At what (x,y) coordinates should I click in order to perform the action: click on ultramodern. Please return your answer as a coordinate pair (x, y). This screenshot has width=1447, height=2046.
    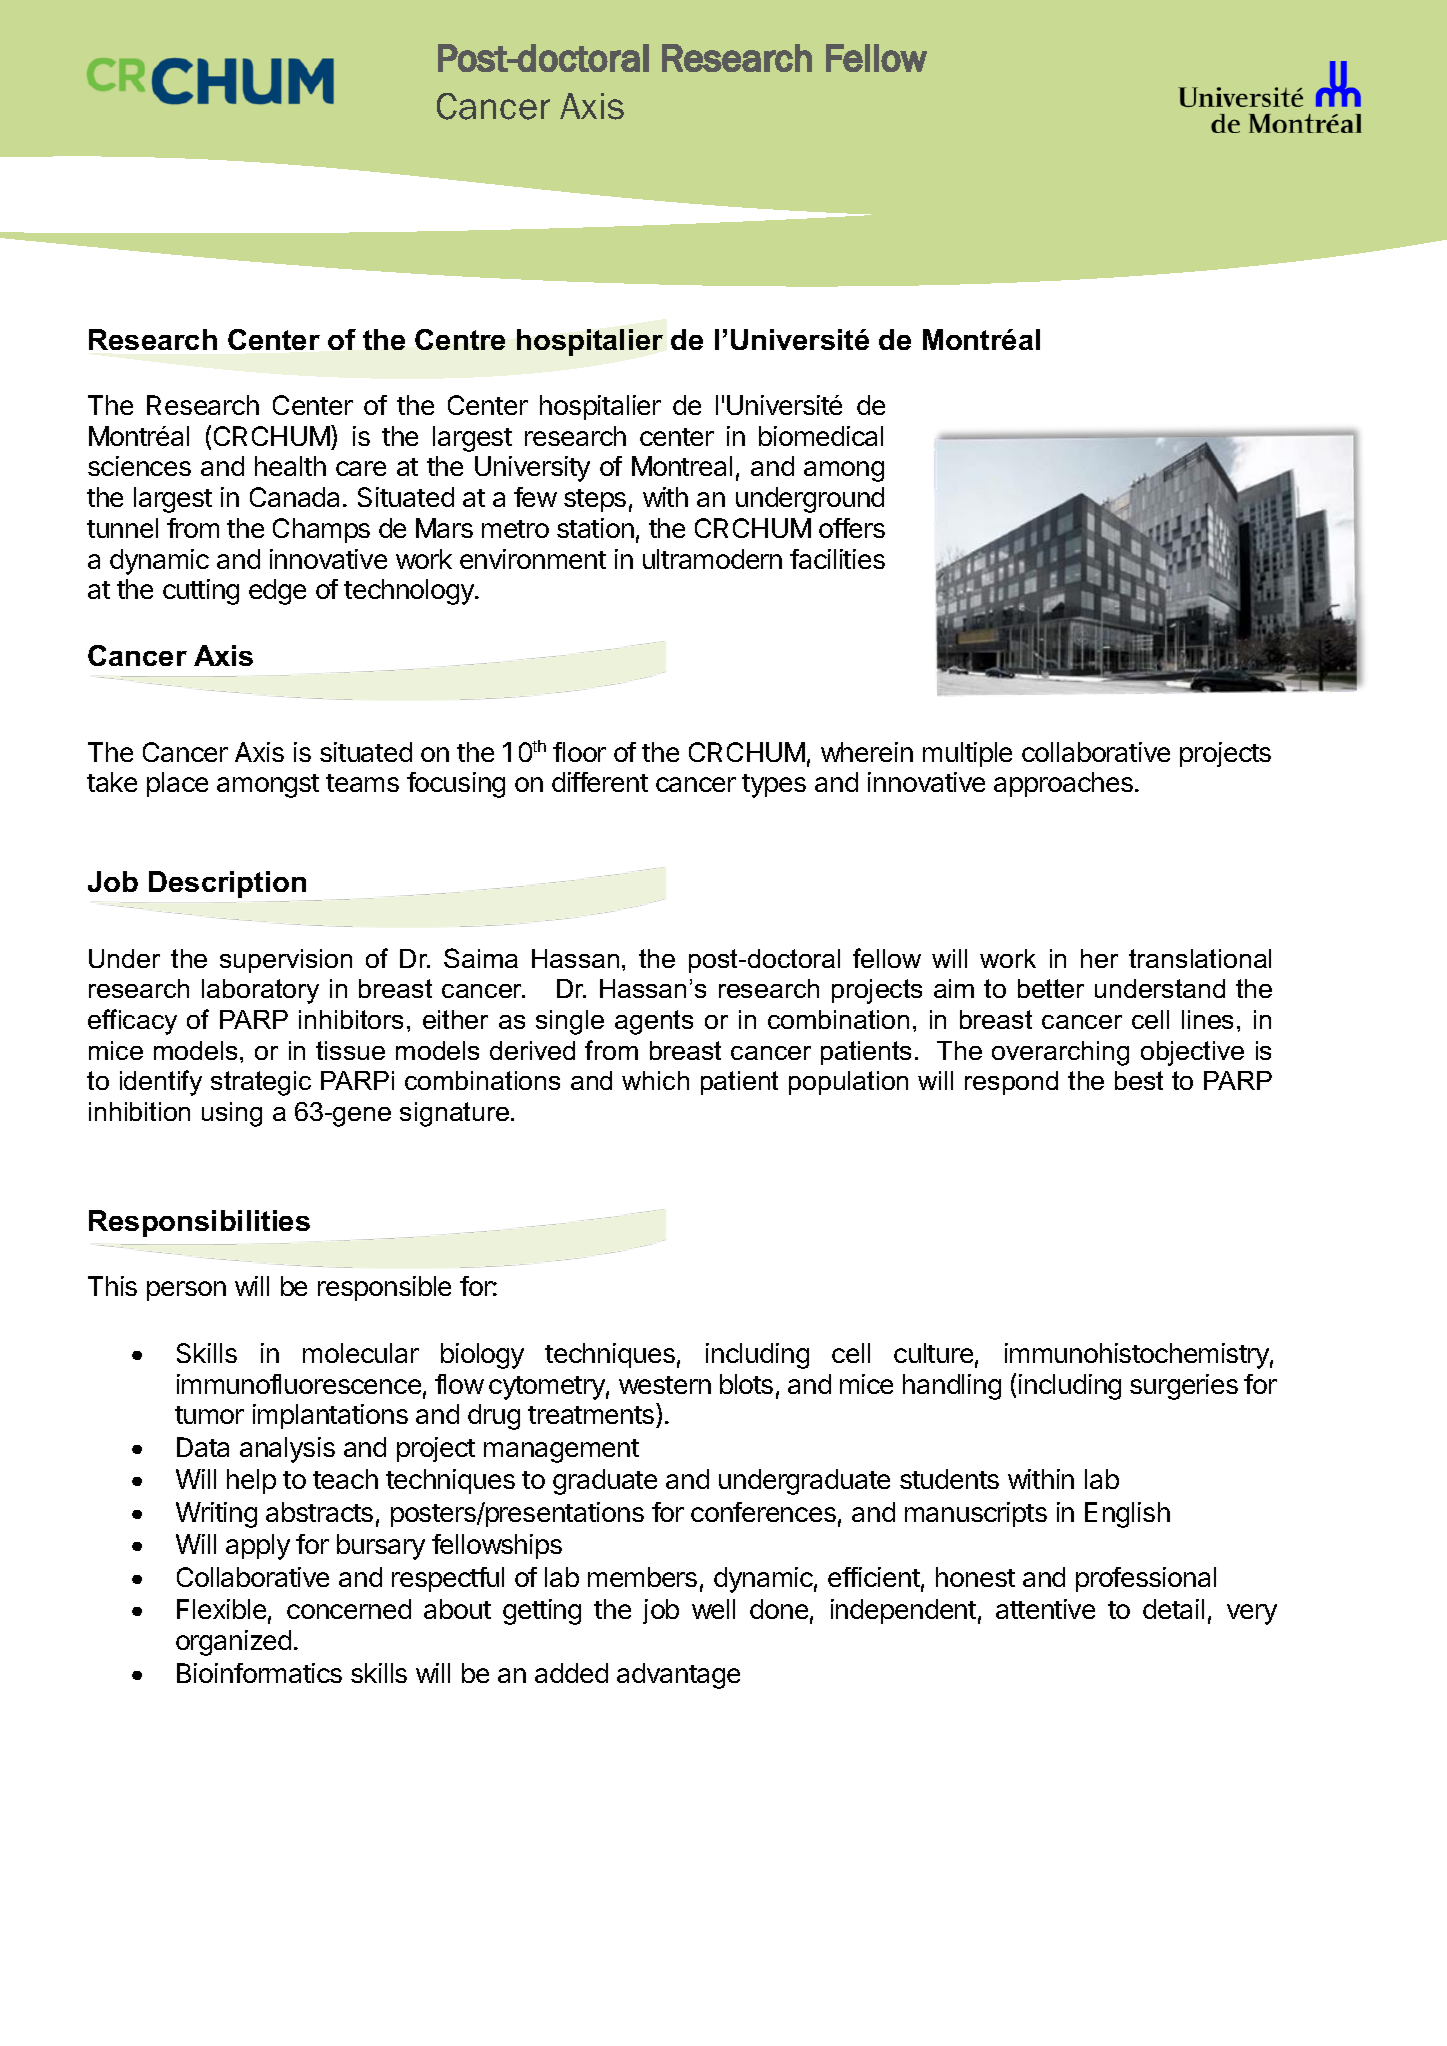
    Looking at the image, I should click on (712, 559).
